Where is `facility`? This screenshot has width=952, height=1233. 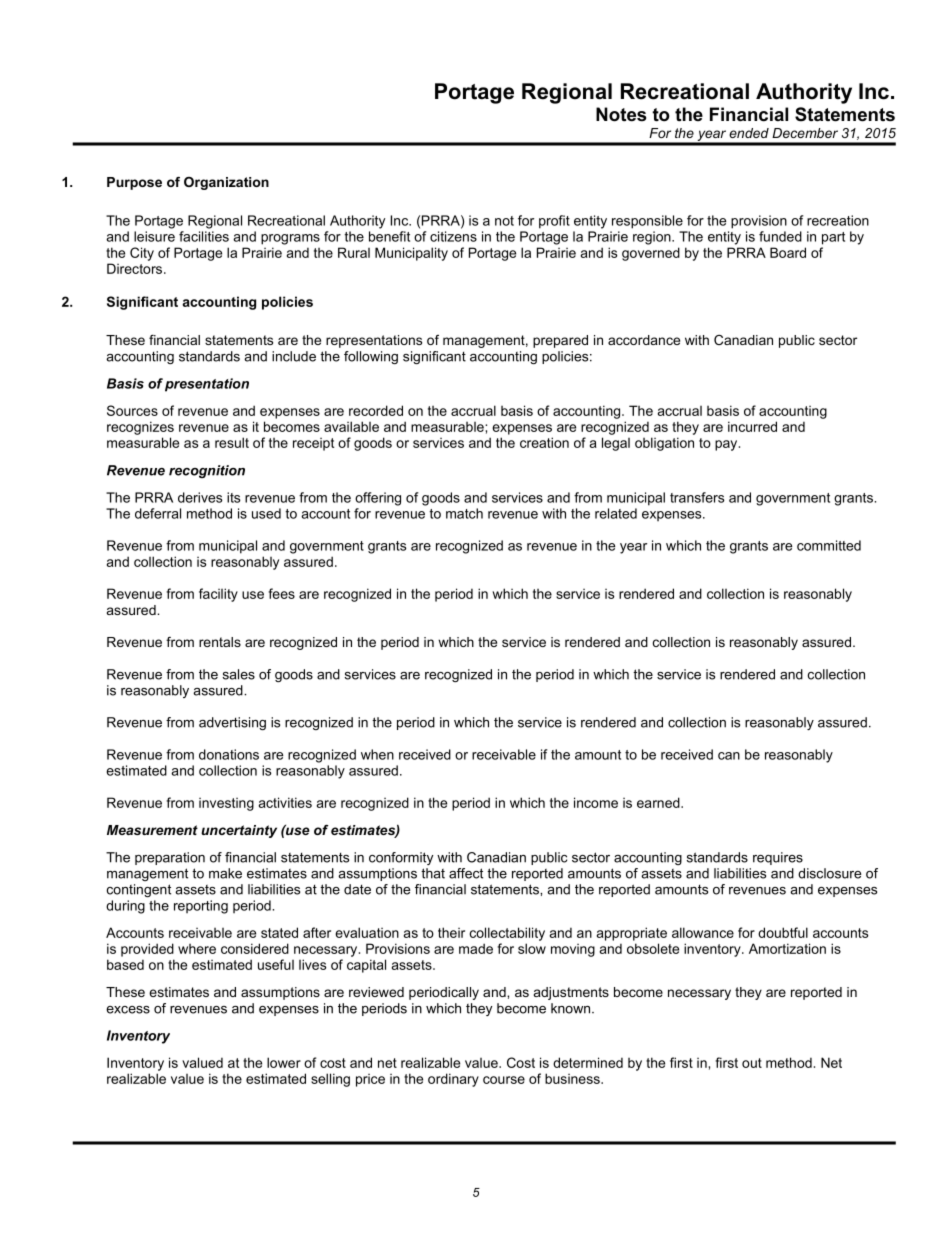
facility is located at coordinates (218, 595).
